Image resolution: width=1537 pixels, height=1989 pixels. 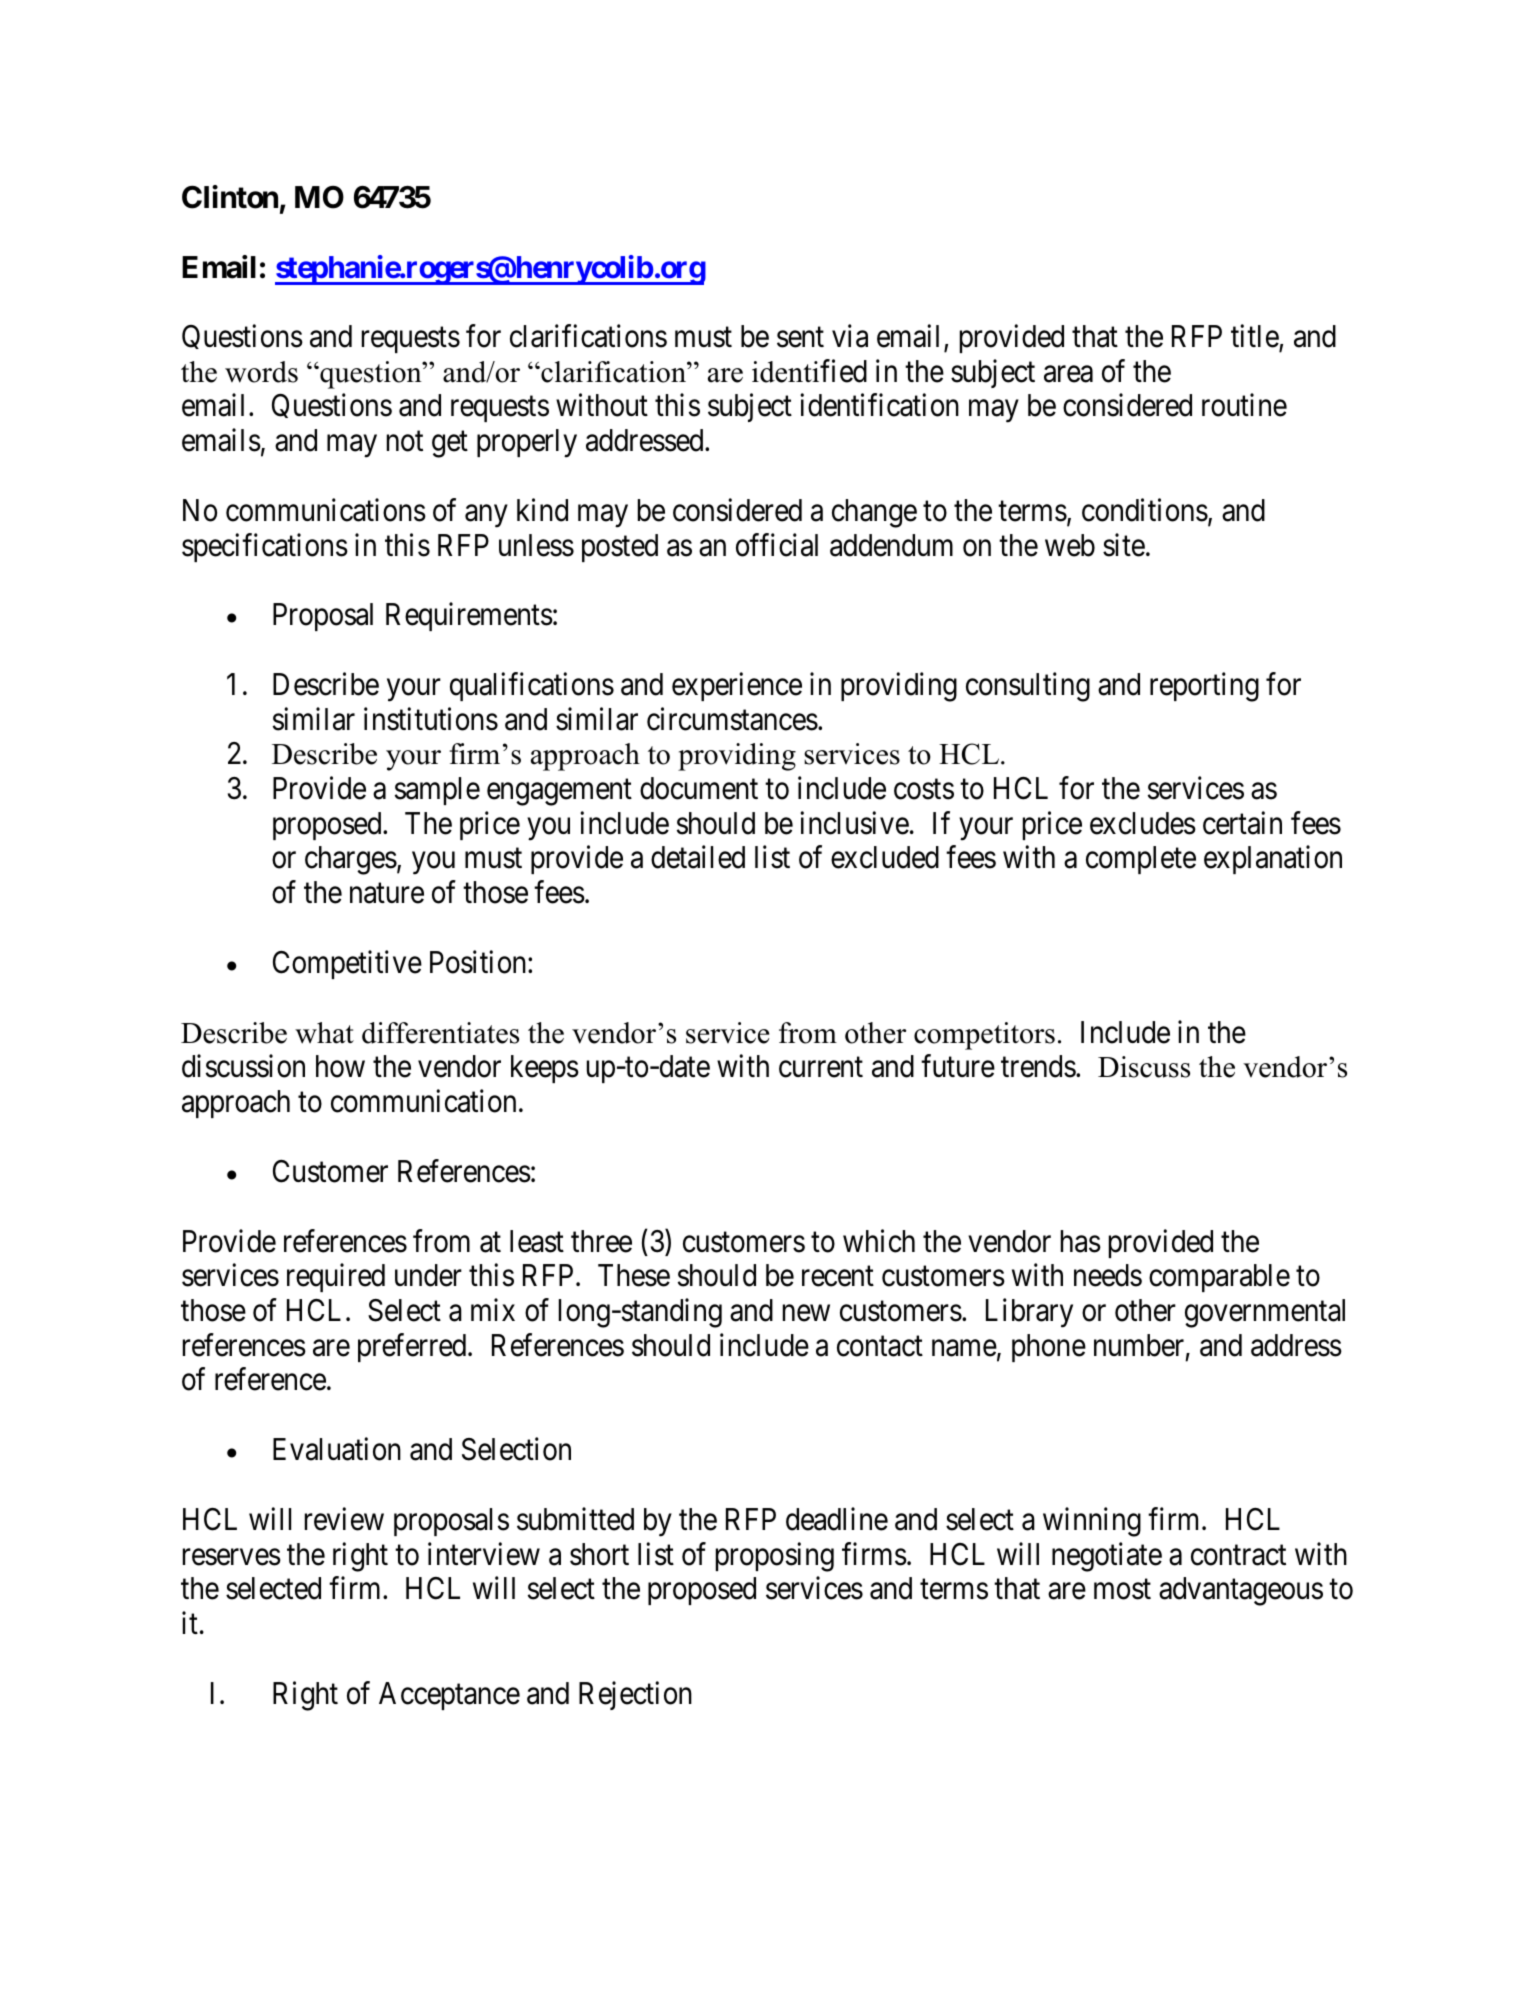 I want to click on has, so click(x=1081, y=1241).
